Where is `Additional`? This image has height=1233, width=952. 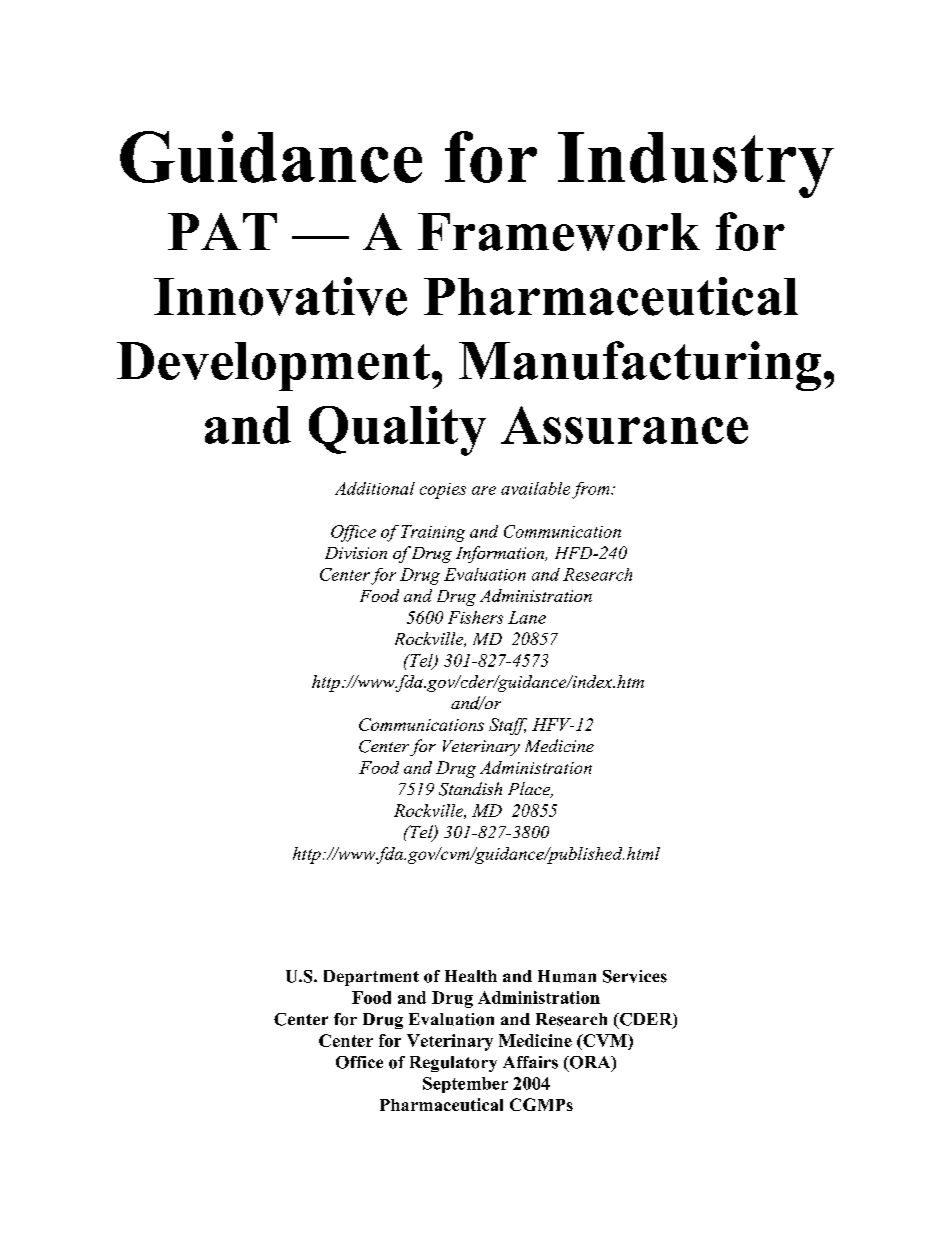
Additional is located at coordinates (375, 488).
